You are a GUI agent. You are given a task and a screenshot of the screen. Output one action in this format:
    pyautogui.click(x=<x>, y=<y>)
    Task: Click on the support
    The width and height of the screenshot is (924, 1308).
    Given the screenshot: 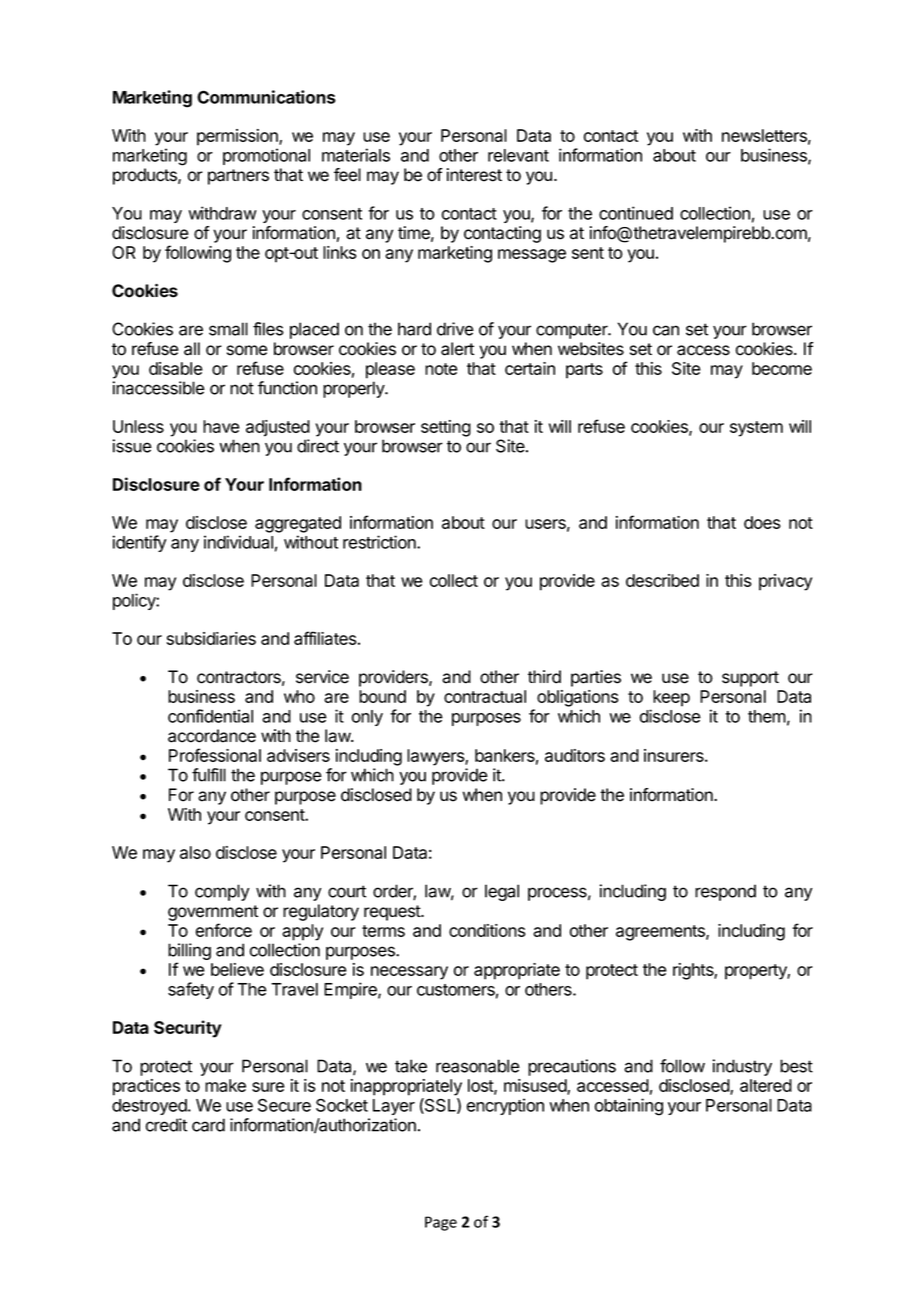 What is the action you would take?
    pyautogui.click(x=750, y=679)
